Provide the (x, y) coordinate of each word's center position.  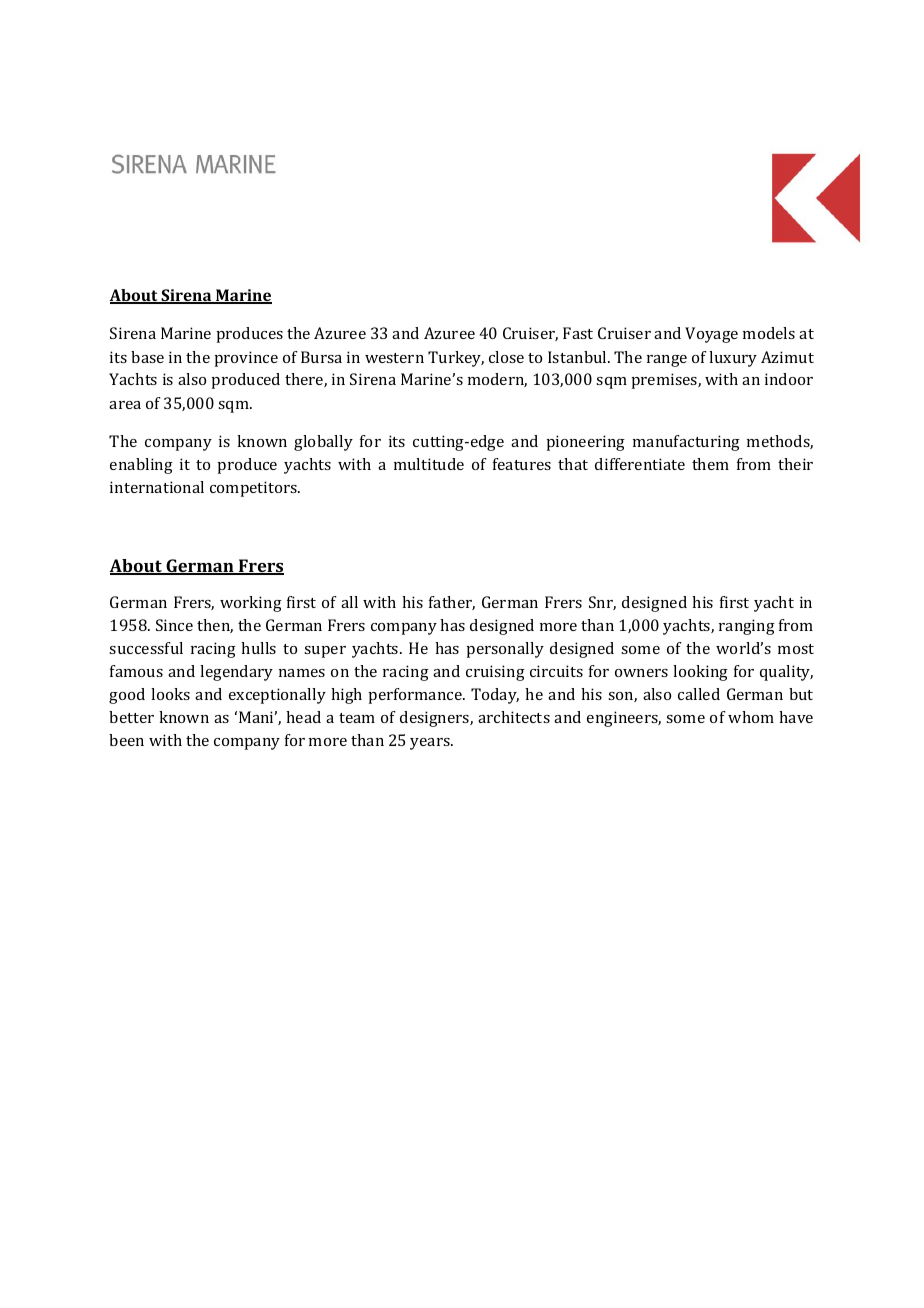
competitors (254, 489)
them (710, 464)
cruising (495, 673)
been (126, 740)
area (125, 405)
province (246, 359)
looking (700, 673)
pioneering (585, 443)
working (251, 604)
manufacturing (686, 443)
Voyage (711, 335)
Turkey (456, 359)
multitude (429, 464)
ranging (747, 627)
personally (505, 650)
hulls (258, 648)
